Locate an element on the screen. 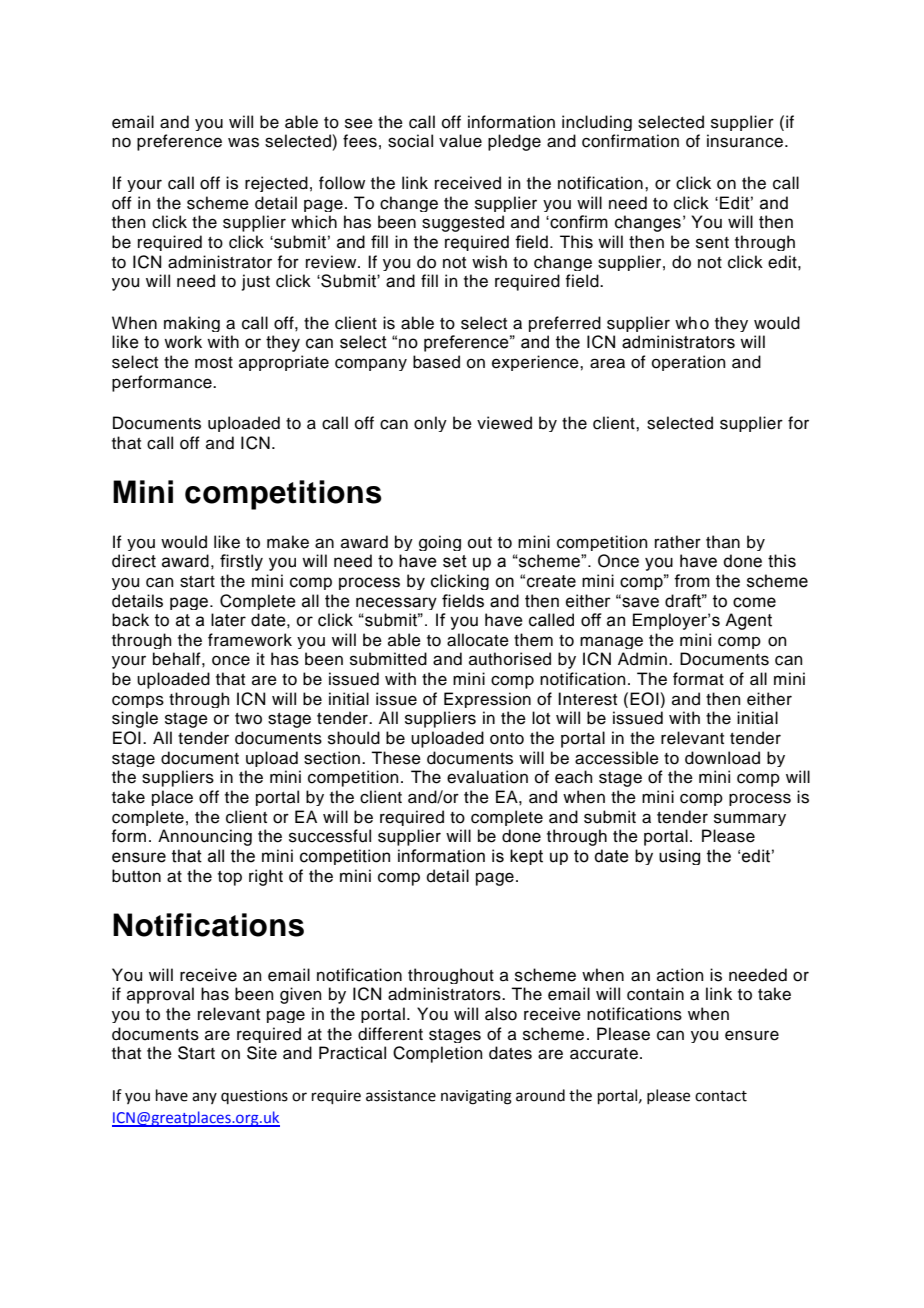 The image size is (924, 1308). rather is located at coordinates (678, 542).
